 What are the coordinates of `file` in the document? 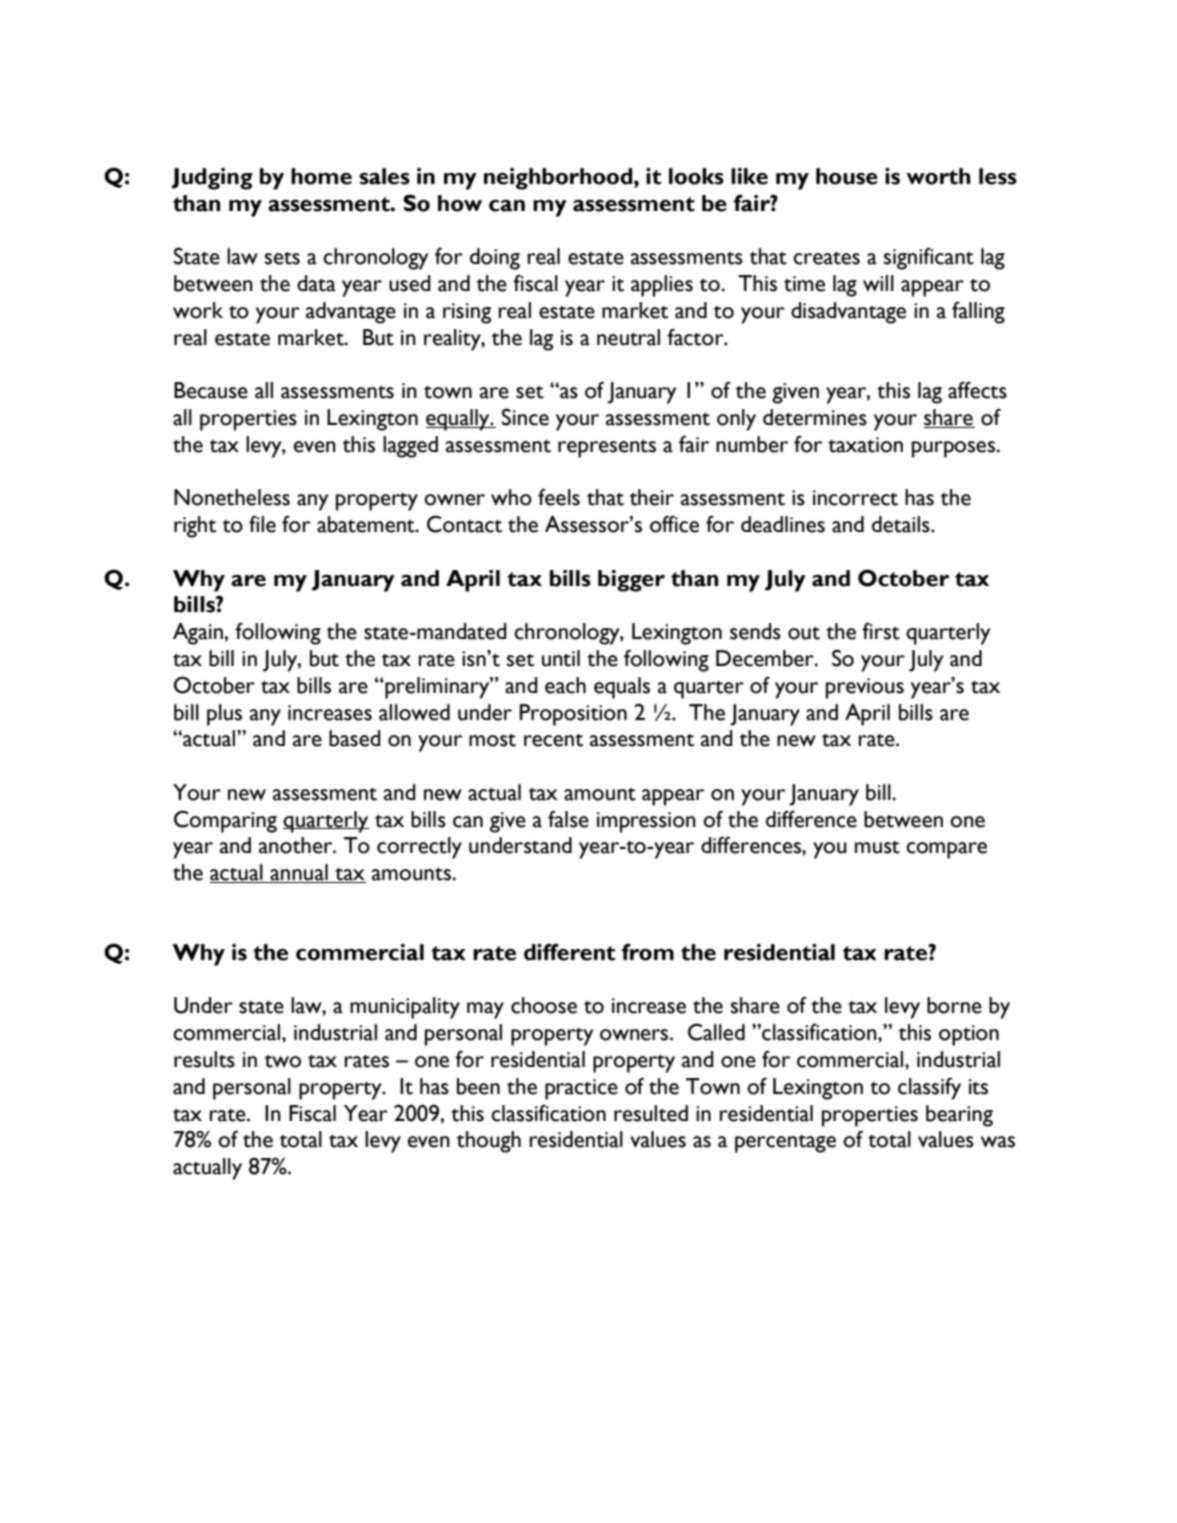 It's located at (262, 524).
